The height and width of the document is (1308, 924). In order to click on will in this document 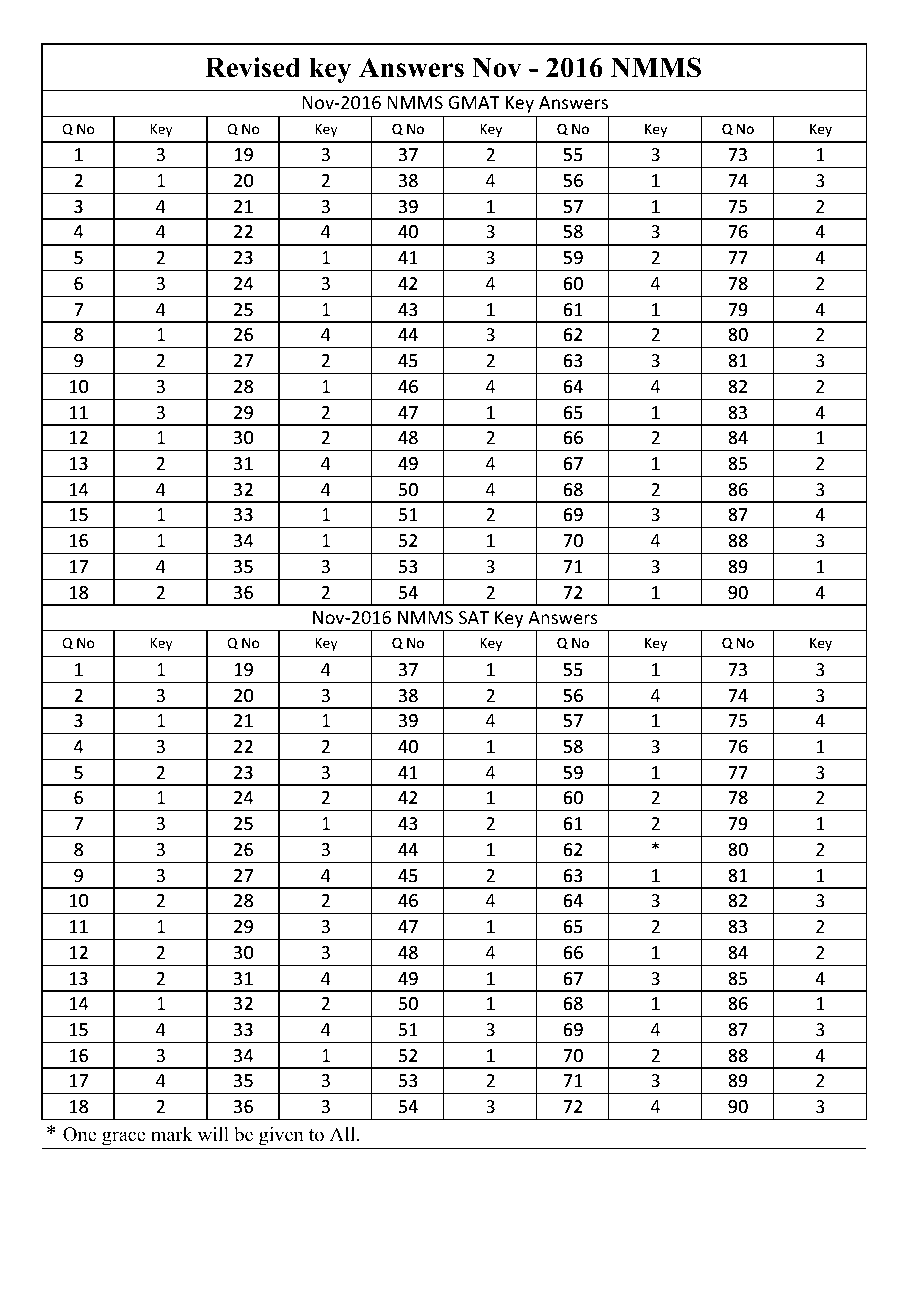, I will do `click(213, 1134)`.
